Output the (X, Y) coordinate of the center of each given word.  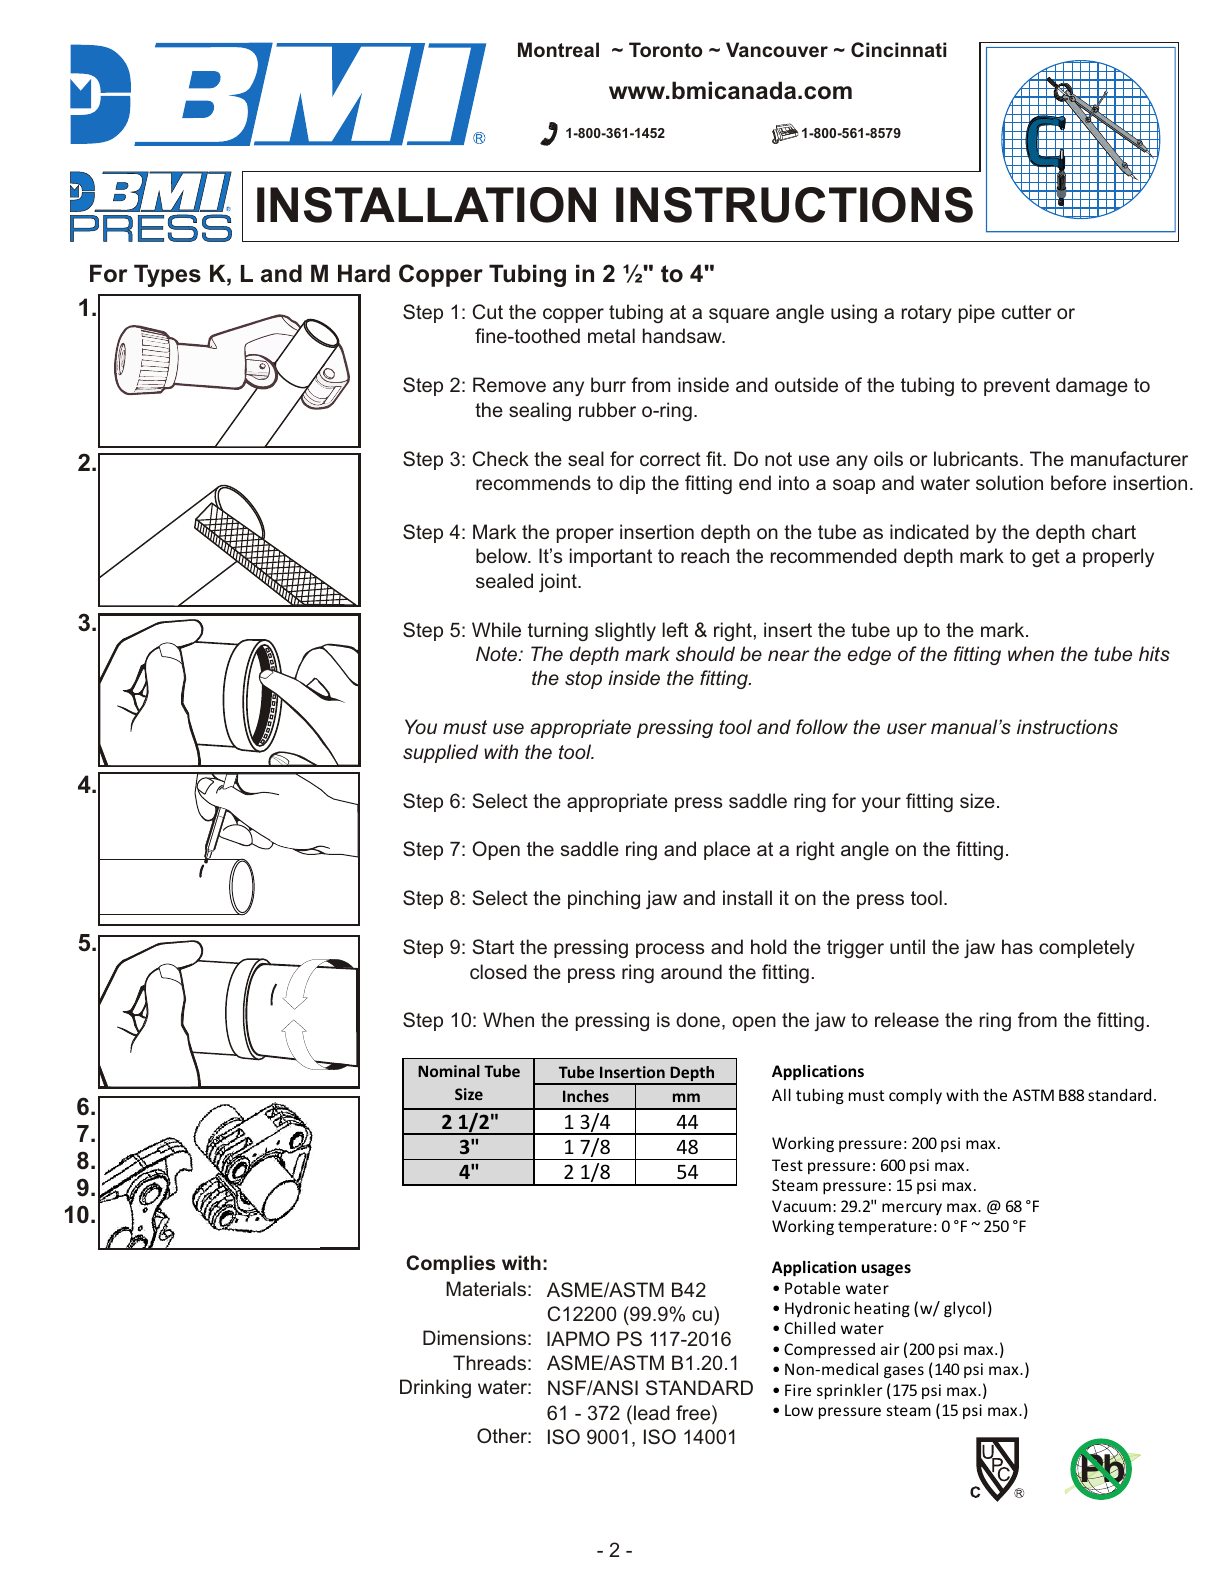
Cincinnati (898, 49)
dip (632, 484)
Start (493, 946)
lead (652, 1412)
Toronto (666, 49)
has (1017, 946)
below (503, 555)
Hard (364, 273)
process (670, 950)
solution (1009, 482)
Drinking (435, 1388)
